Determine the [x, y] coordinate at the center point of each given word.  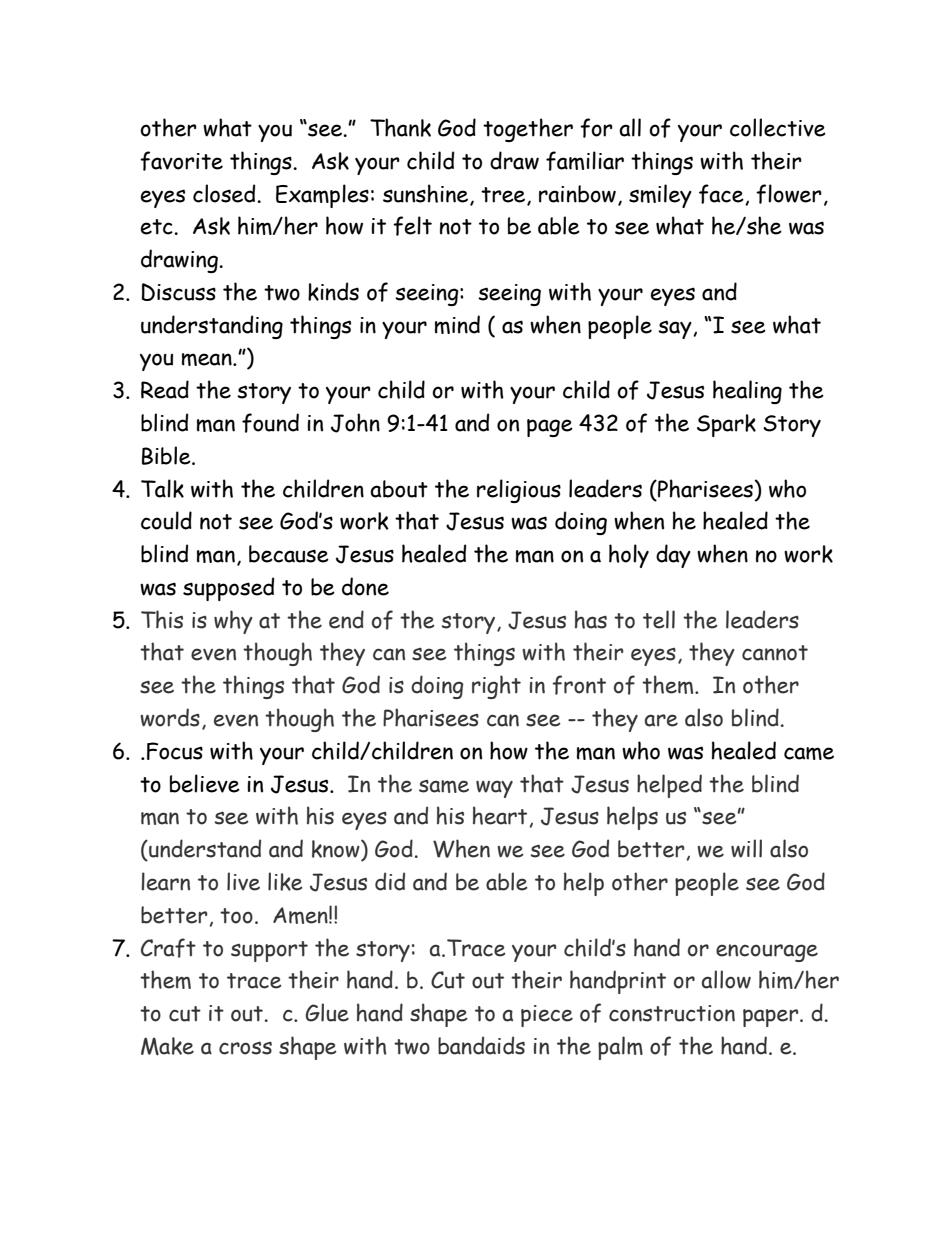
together [528, 130]
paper [772, 1018]
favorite [181, 161]
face [722, 194]
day [673, 556]
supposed [228, 589]
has [591, 619]
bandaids [481, 1045]
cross [245, 1048]
